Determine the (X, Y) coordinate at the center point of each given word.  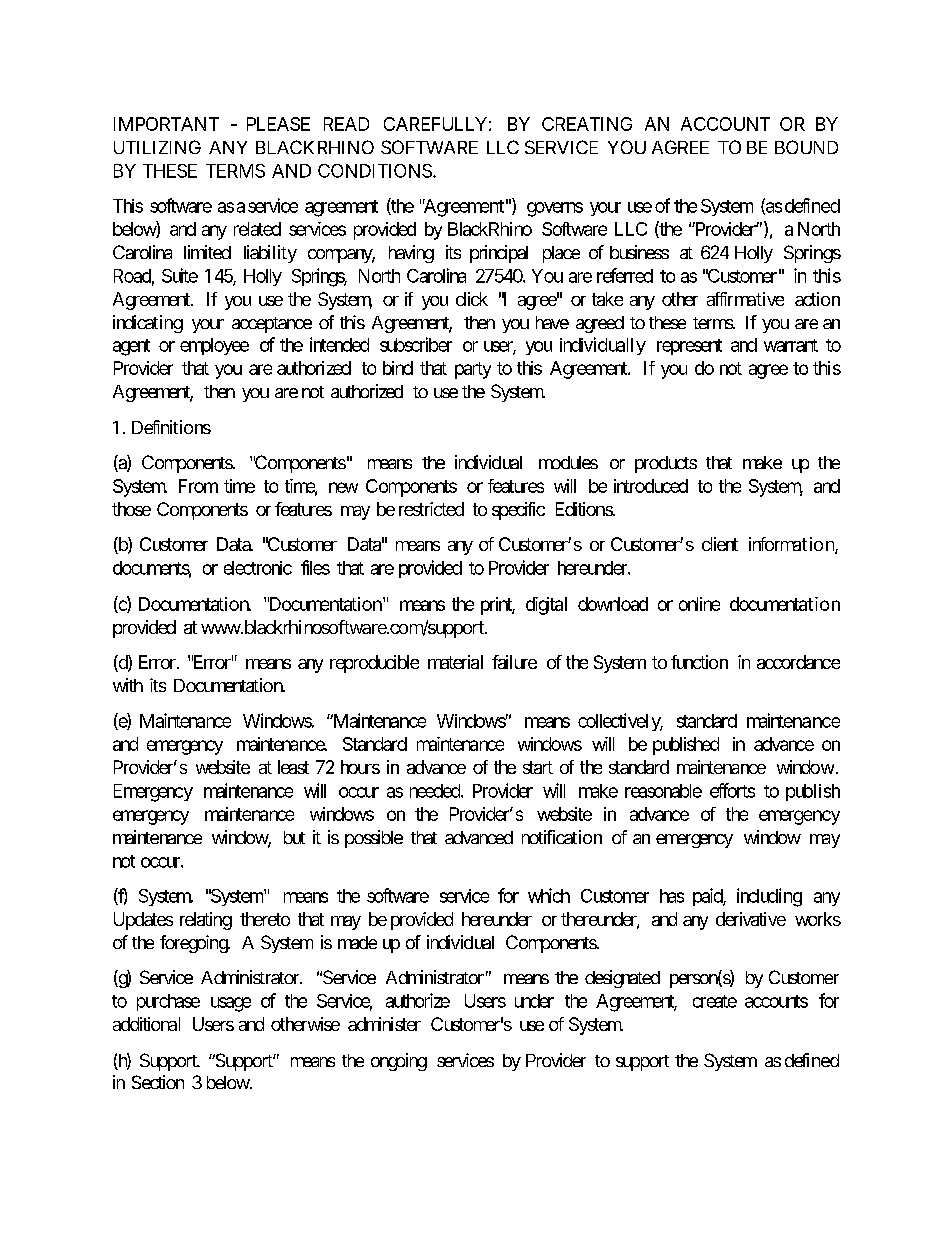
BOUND (806, 147)
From (198, 486)
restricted (431, 509)
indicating (148, 324)
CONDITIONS (375, 171)
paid (708, 897)
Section (158, 1082)
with (128, 685)
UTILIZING (157, 147)
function (699, 662)
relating (206, 921)
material (455, 662)
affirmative (745, 299)
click (472, 299)
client (720, 544)
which (549, 895)
